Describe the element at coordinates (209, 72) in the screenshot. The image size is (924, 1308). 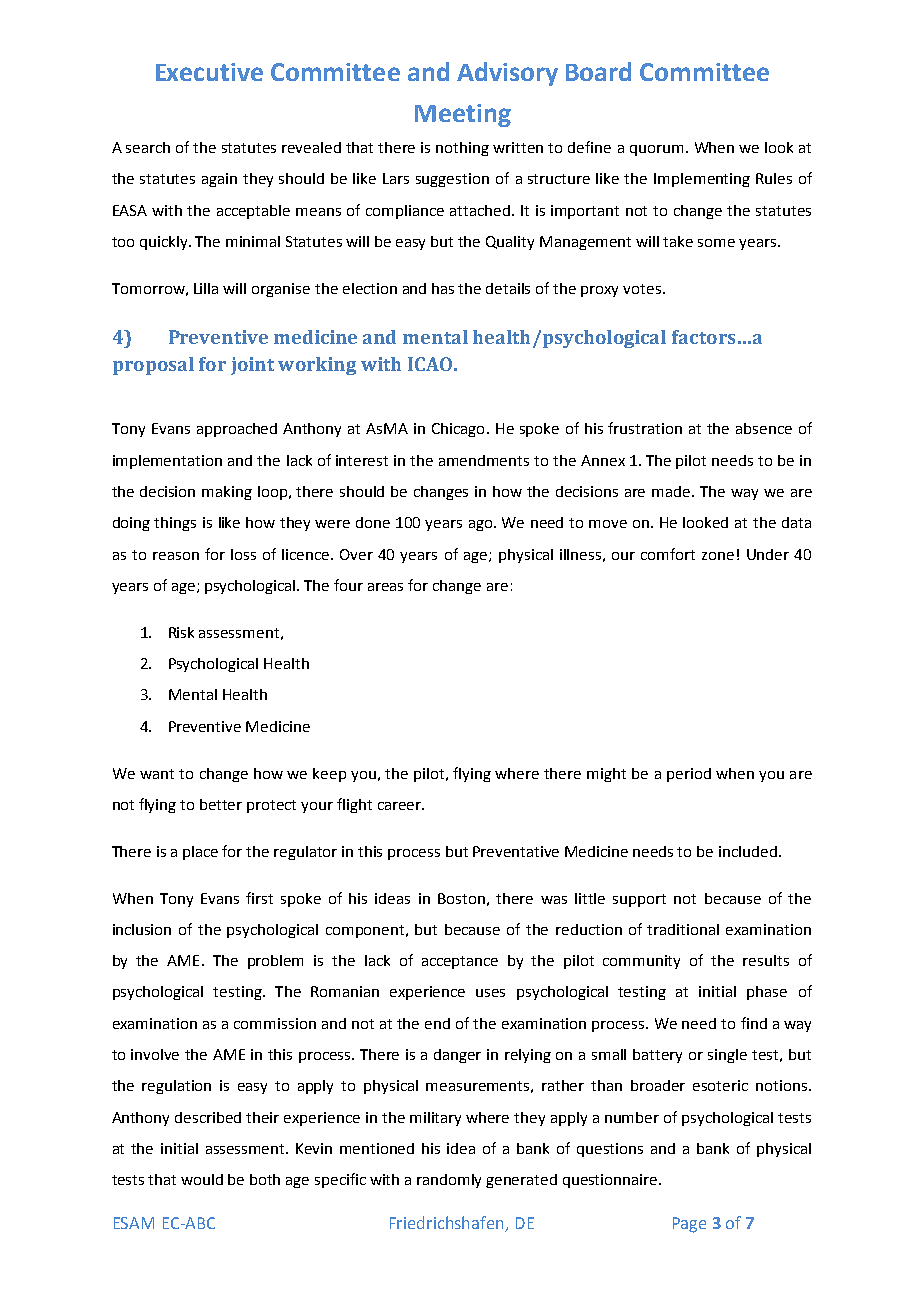
I see `Executive` at that location.
